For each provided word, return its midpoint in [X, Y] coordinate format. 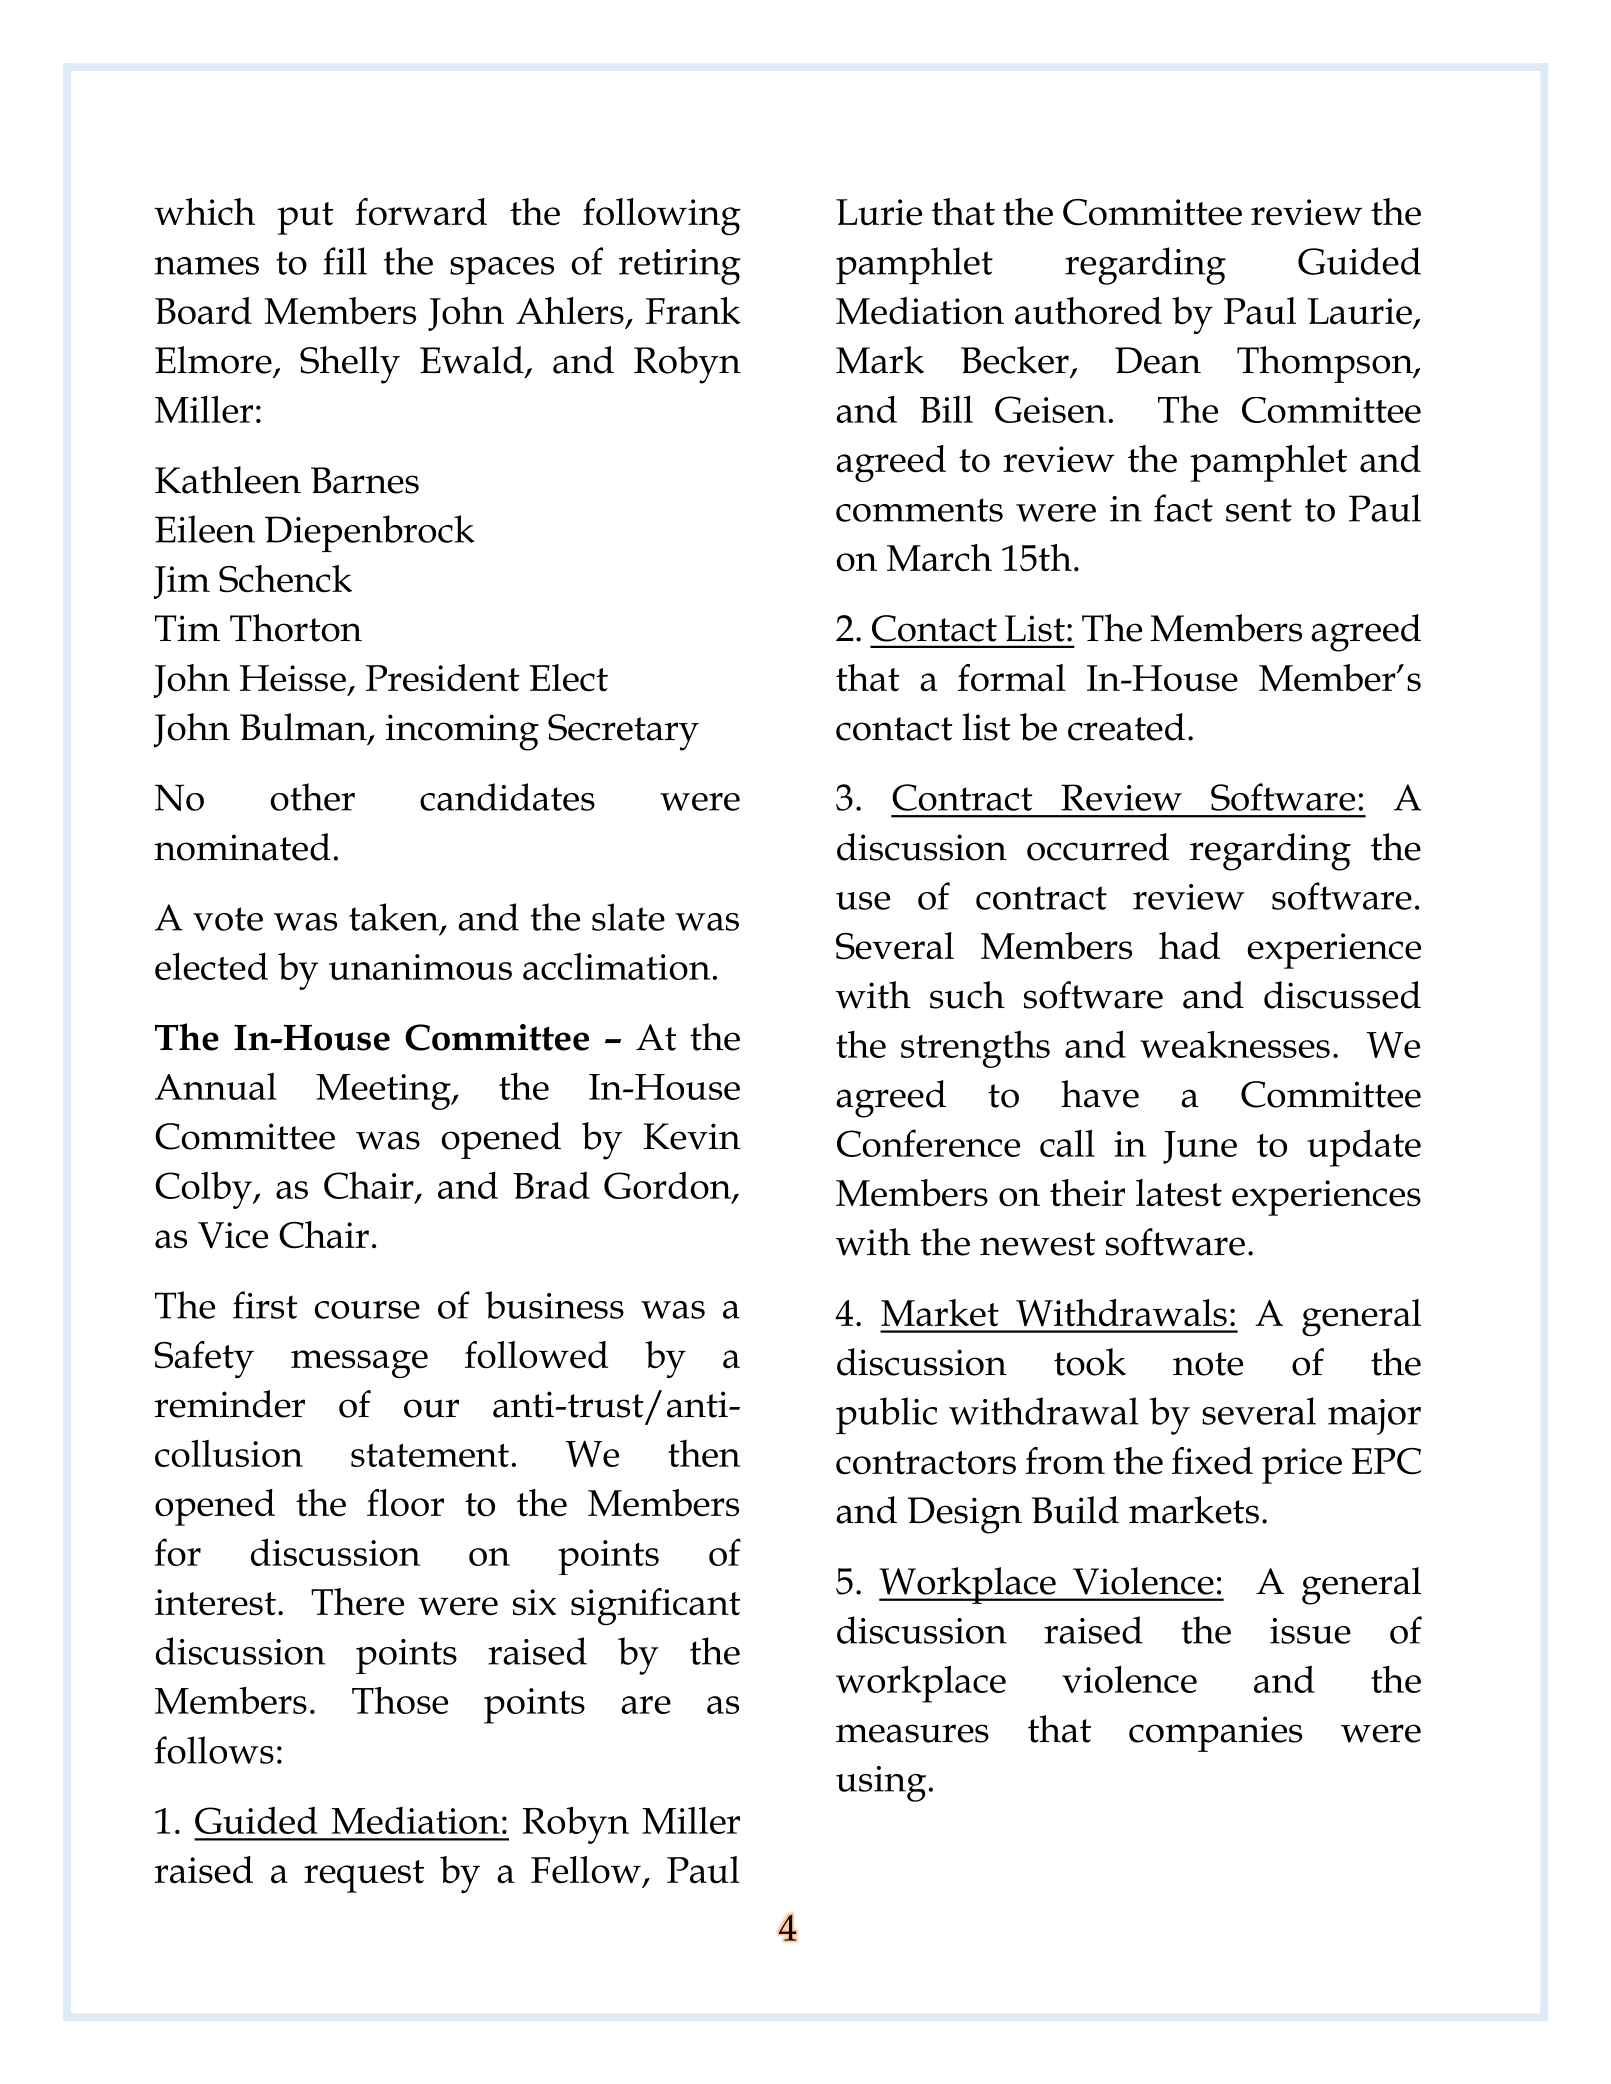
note [1208, 1364]
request [364, 1876]
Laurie [1359, 311]
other [313, 797]
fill [345, 261]
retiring [680, 267]
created [1126, 727]
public [886, 1415]
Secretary [623, 732]
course [367, 1310]
